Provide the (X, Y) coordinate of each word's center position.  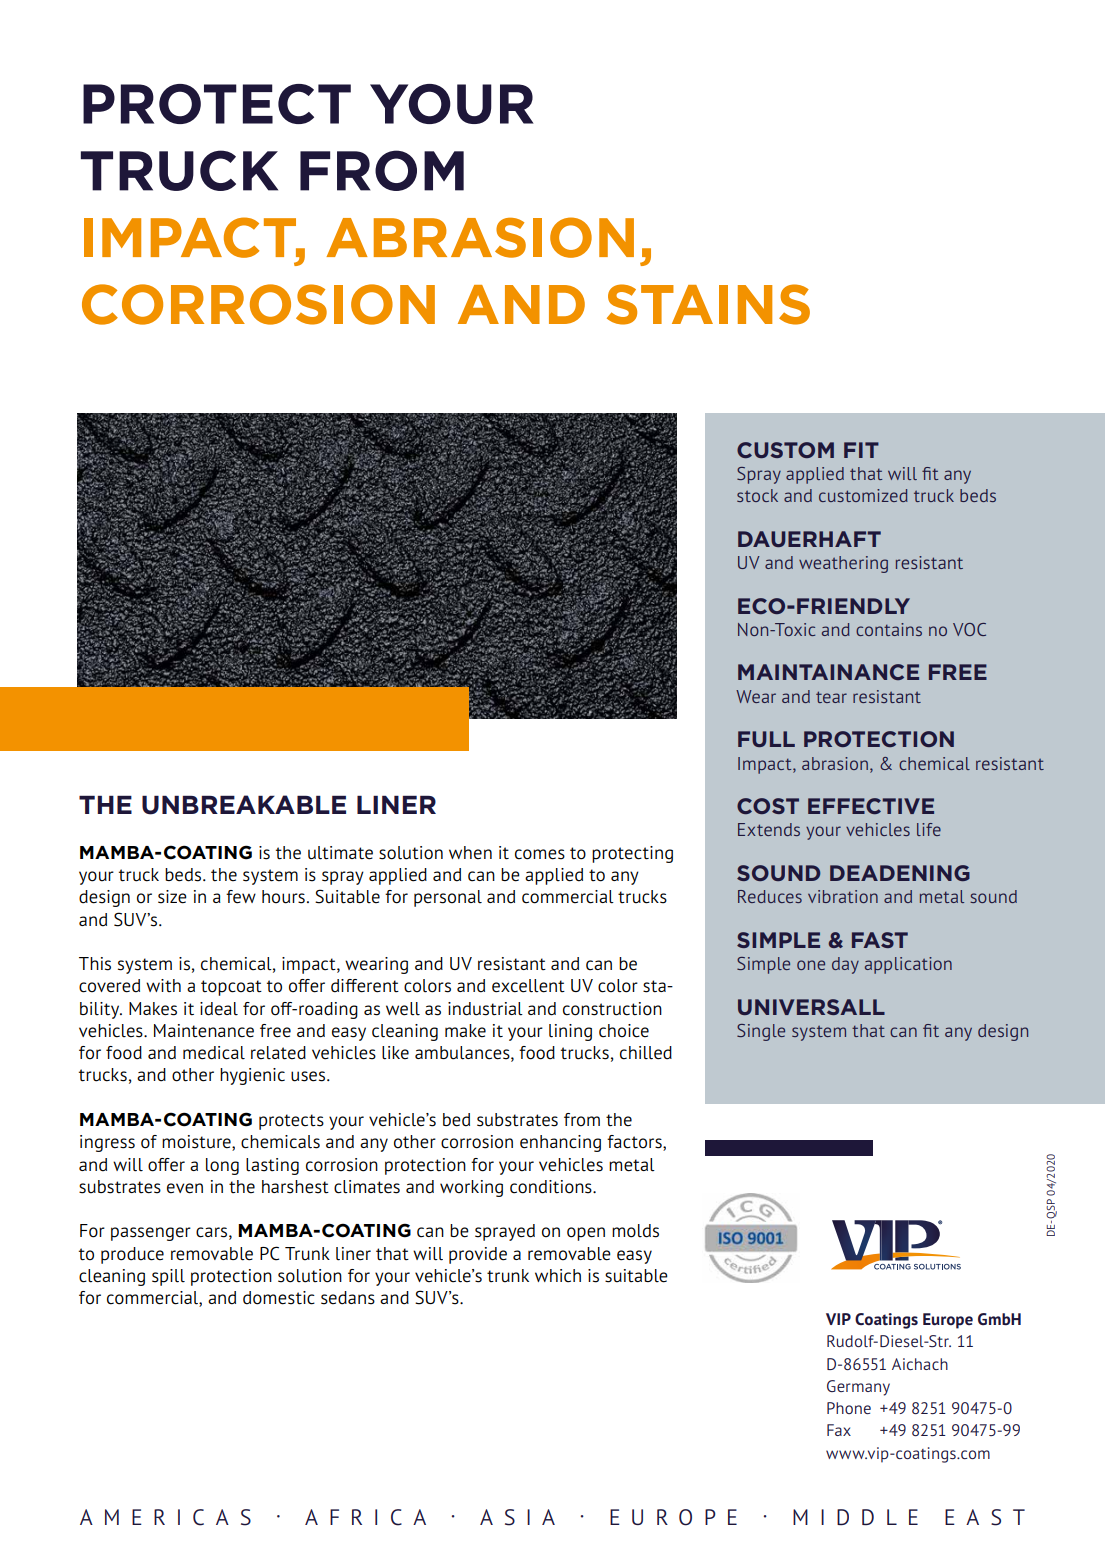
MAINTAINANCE (828, 672)
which (558, 1276)
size (172, 897)
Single (761, 1032)
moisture (197, 1143)
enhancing (560, 1143)
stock (757, 495)
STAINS (708, 304)
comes (540, 854)
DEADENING (900, 873)
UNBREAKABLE (244, 805)
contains (889, 629)
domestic (279, 1298)
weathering (843, 564)
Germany (858, 1388)
